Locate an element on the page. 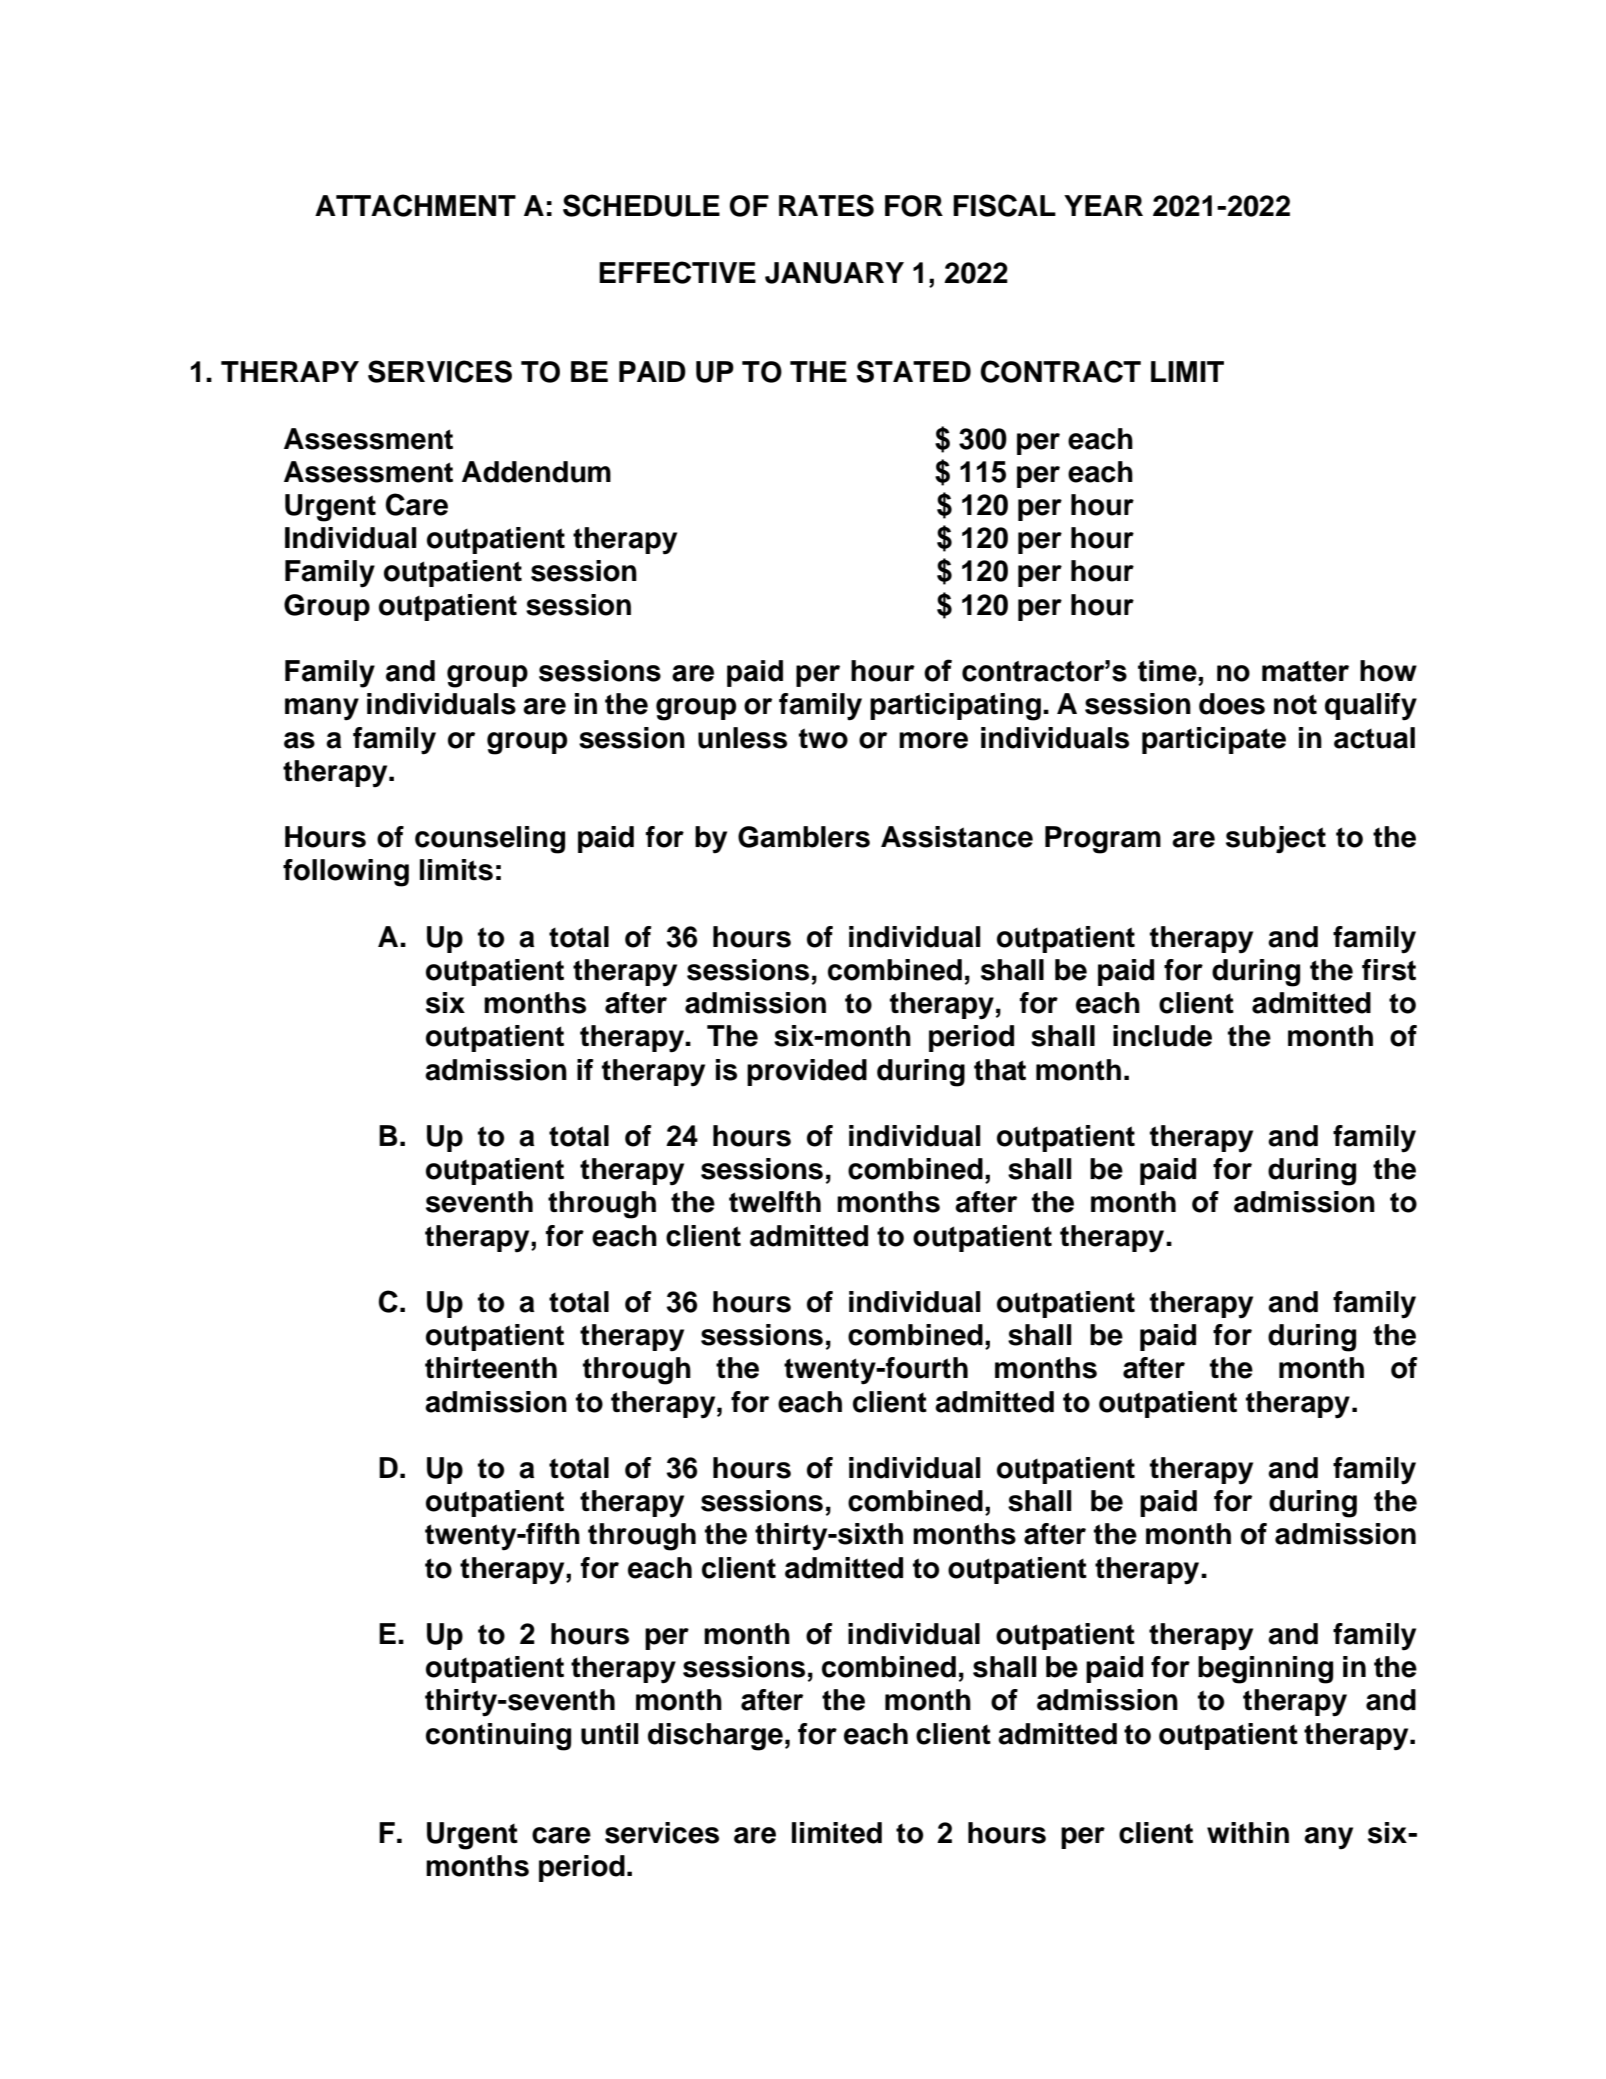 The image size is (1606, 2079). discharge is located at coordinates (715, 1737).
